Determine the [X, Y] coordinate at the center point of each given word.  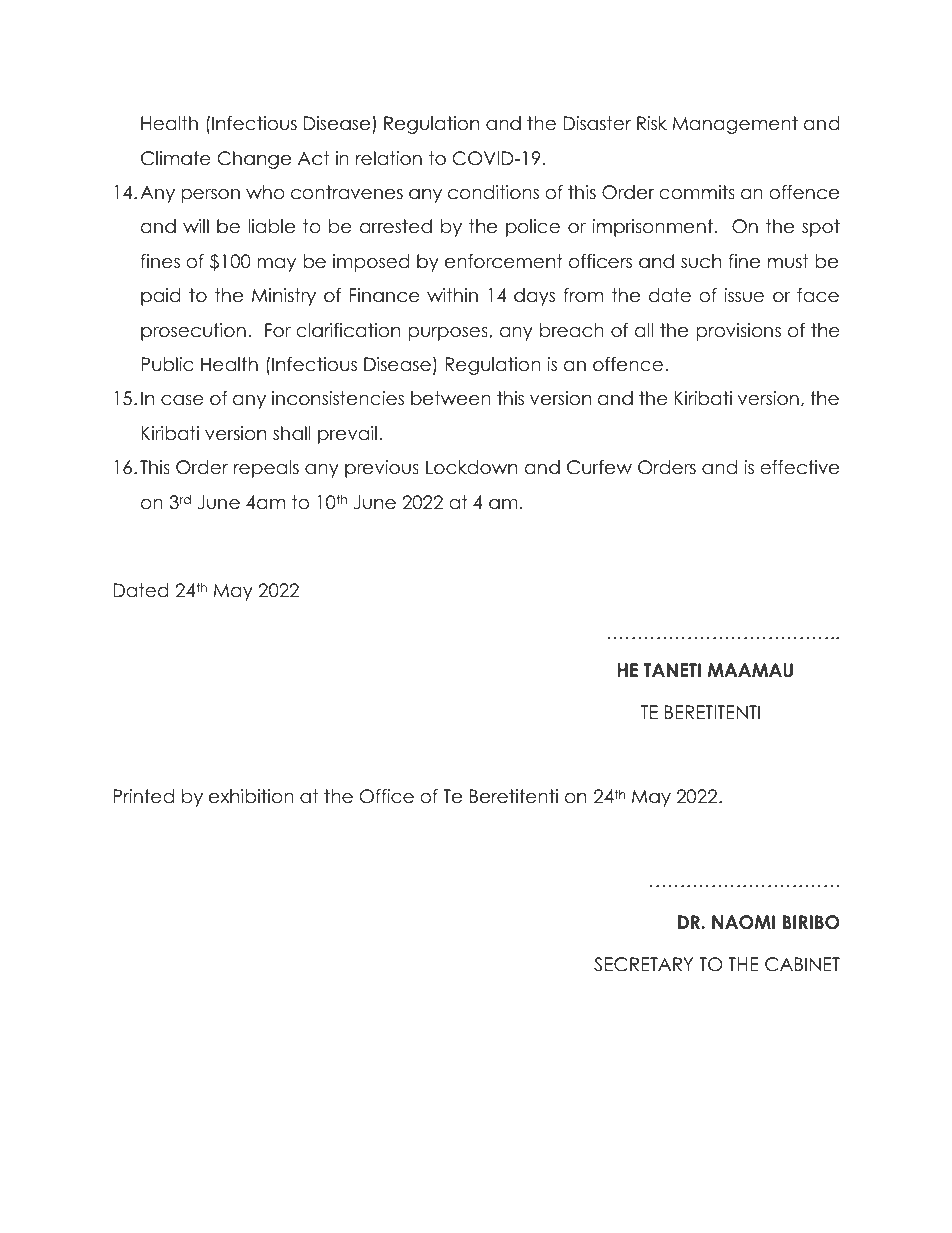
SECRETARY [643, 964]
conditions [493, 192]
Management [735, 125]
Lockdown [471, 467]
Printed [143, 796]
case [182, 400]
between [451, 398]
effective [799, 467]
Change [254, 160]
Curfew [599, 467]
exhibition [251, 796]
